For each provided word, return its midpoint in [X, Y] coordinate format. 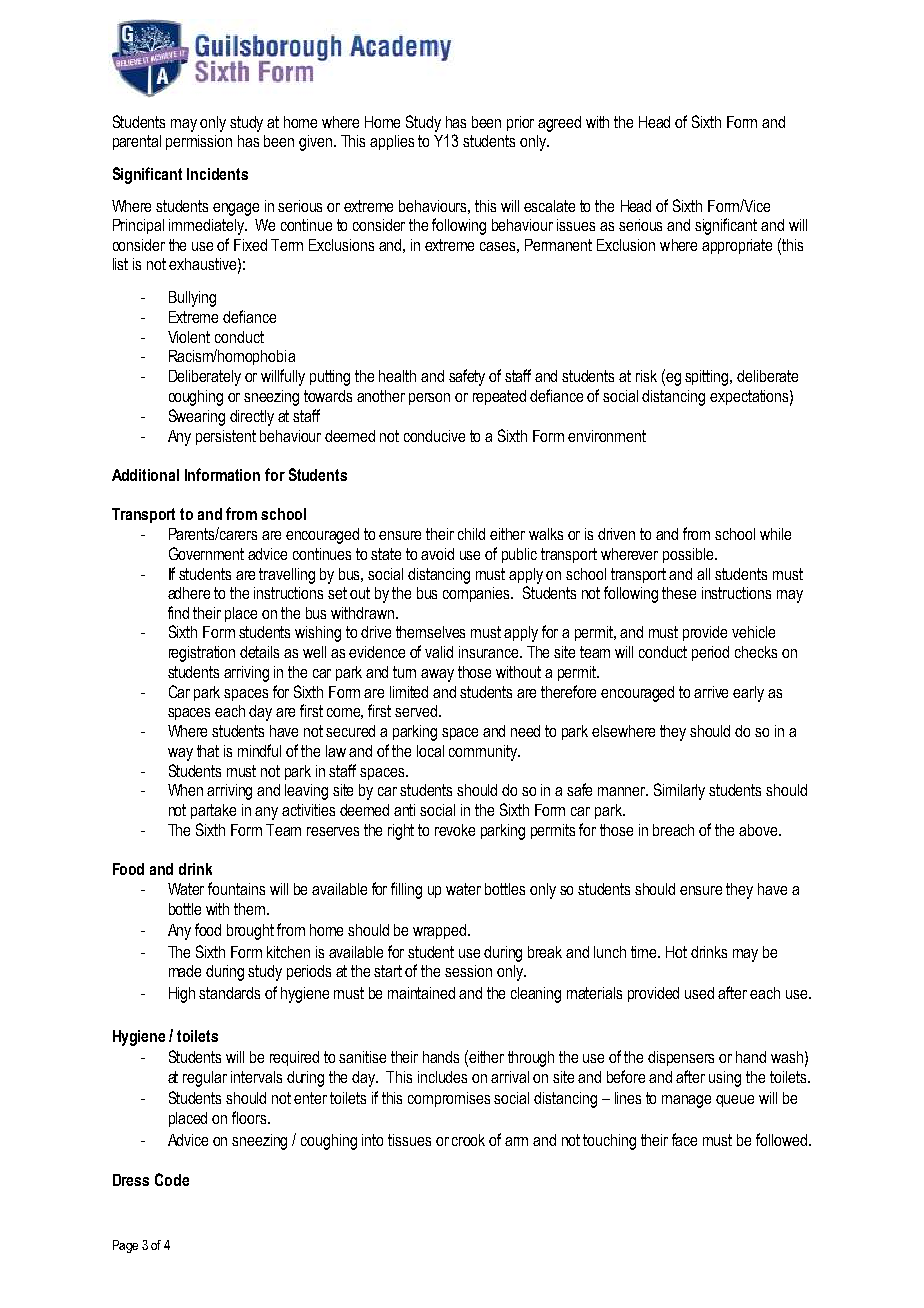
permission [199, 142]
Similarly [679, 791]
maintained [421, 993]
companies [478, 594]
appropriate [737, 246]
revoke [455, 830]
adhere [189, 593]
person [429, 399]
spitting [708, 378]
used [699, 993]
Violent [189, 337]
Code [172, 1179]
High [182, 995]
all [703, 574]
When [185, 790]
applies [392, 142]
